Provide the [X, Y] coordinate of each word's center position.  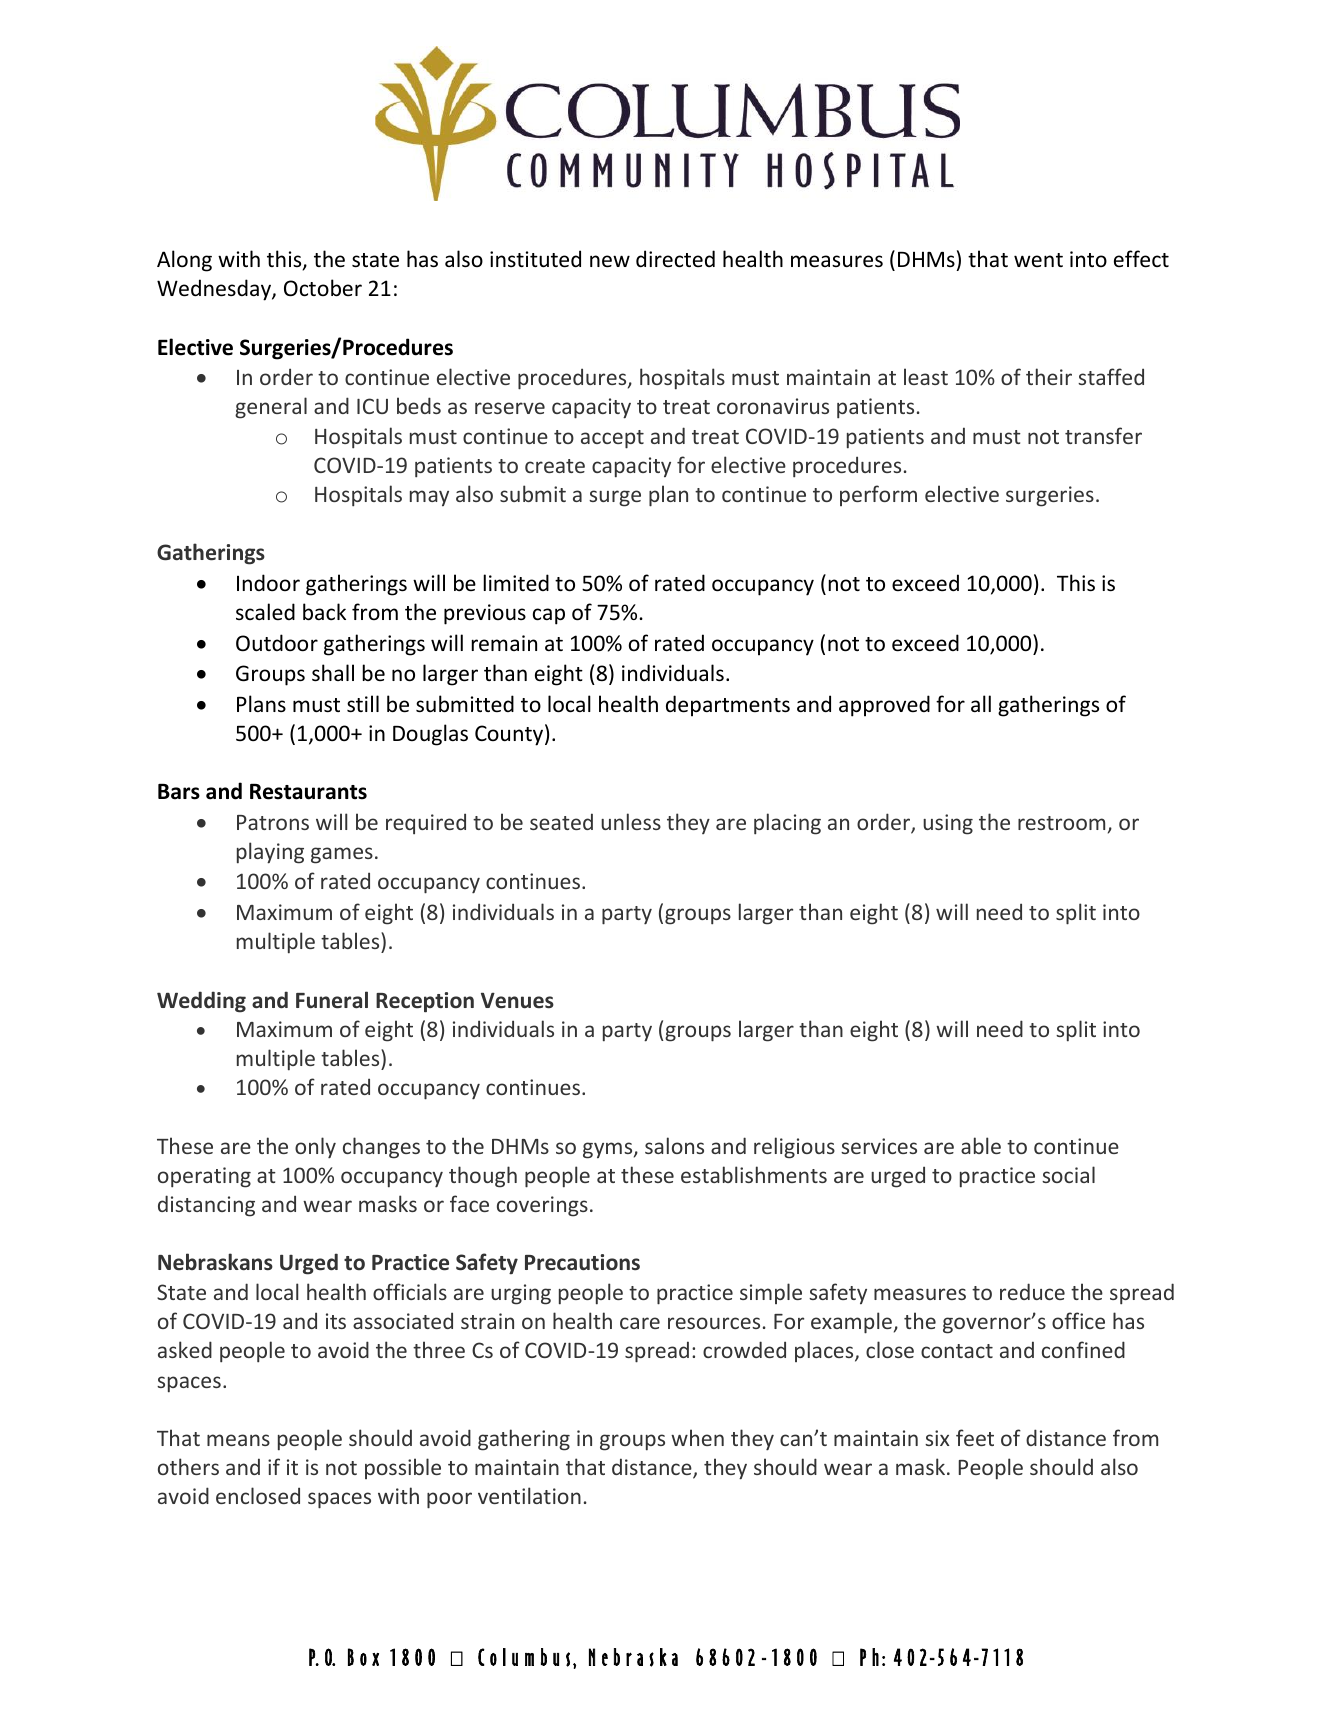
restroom [1061, 823]
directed [675, 259]
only [315, 1148]
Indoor [268, 582]
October [323, 288]
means [238, 1440]
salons [674, 1145]
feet [975, 1437]
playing [270, 853]
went [1038, 260]
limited [516, 582]
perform [878, 495]
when [697, 1437]
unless [631, 821]
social [1068, 1174]
